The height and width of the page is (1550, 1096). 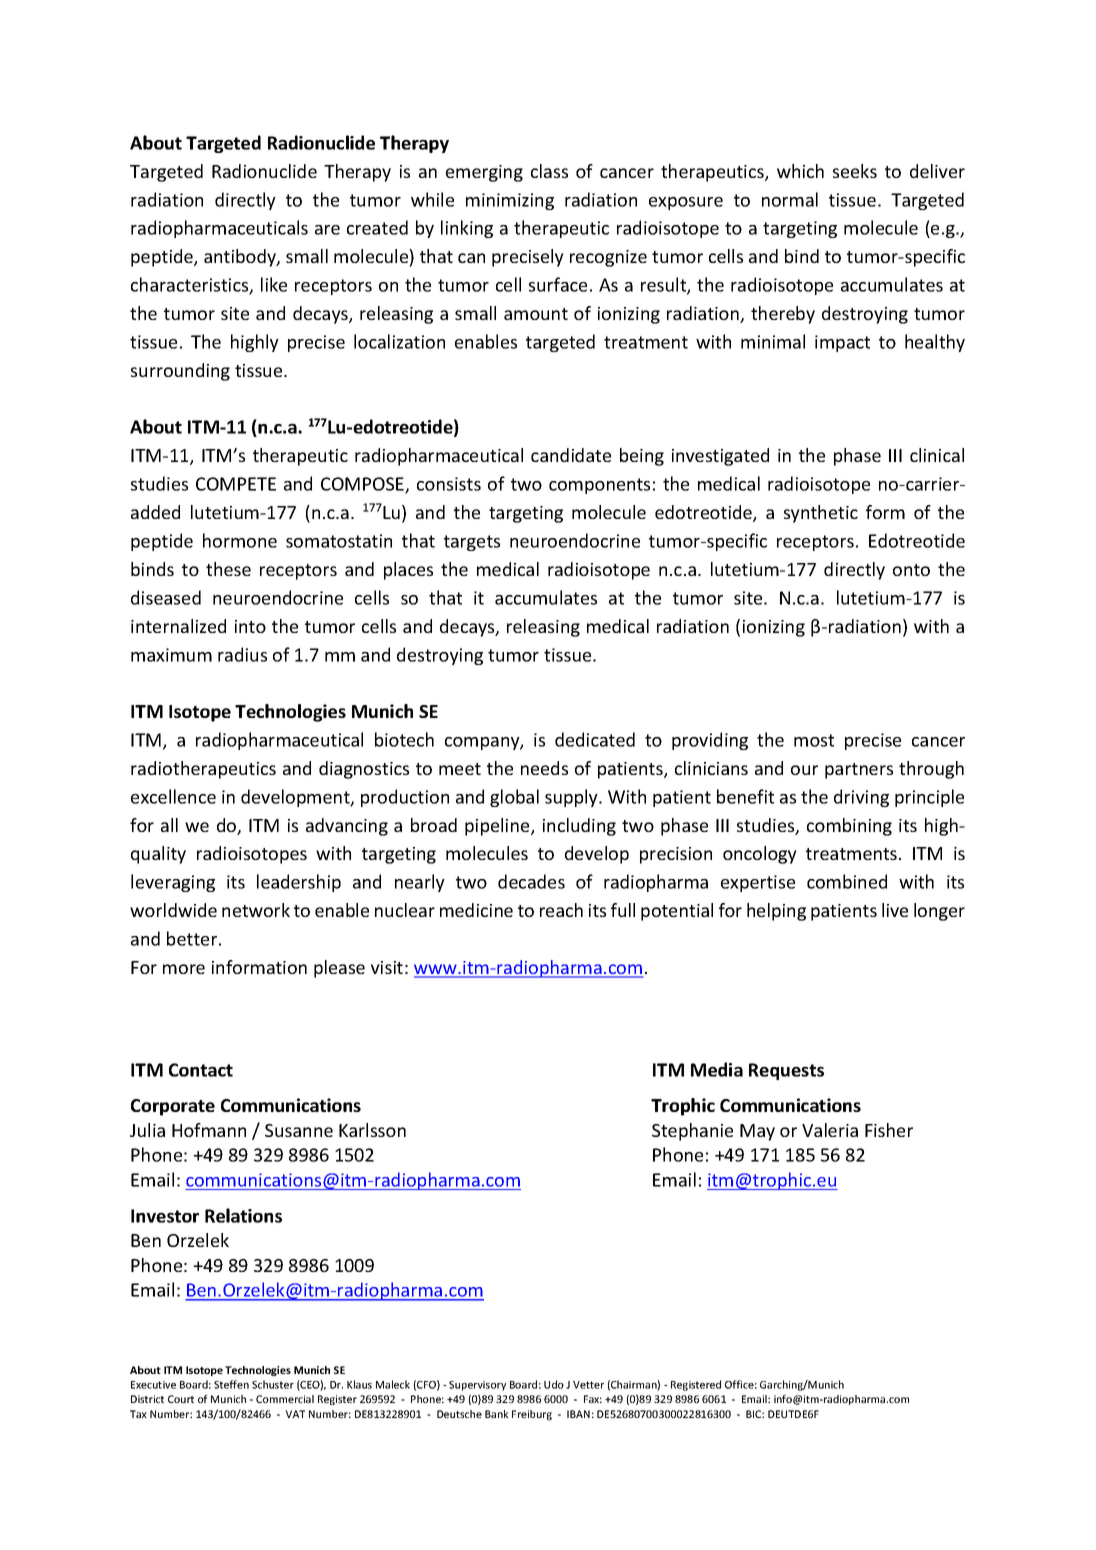 What do you see at coordinates (855, 171) in the page?
I see `seeks` at bounding box center [855, 171].
